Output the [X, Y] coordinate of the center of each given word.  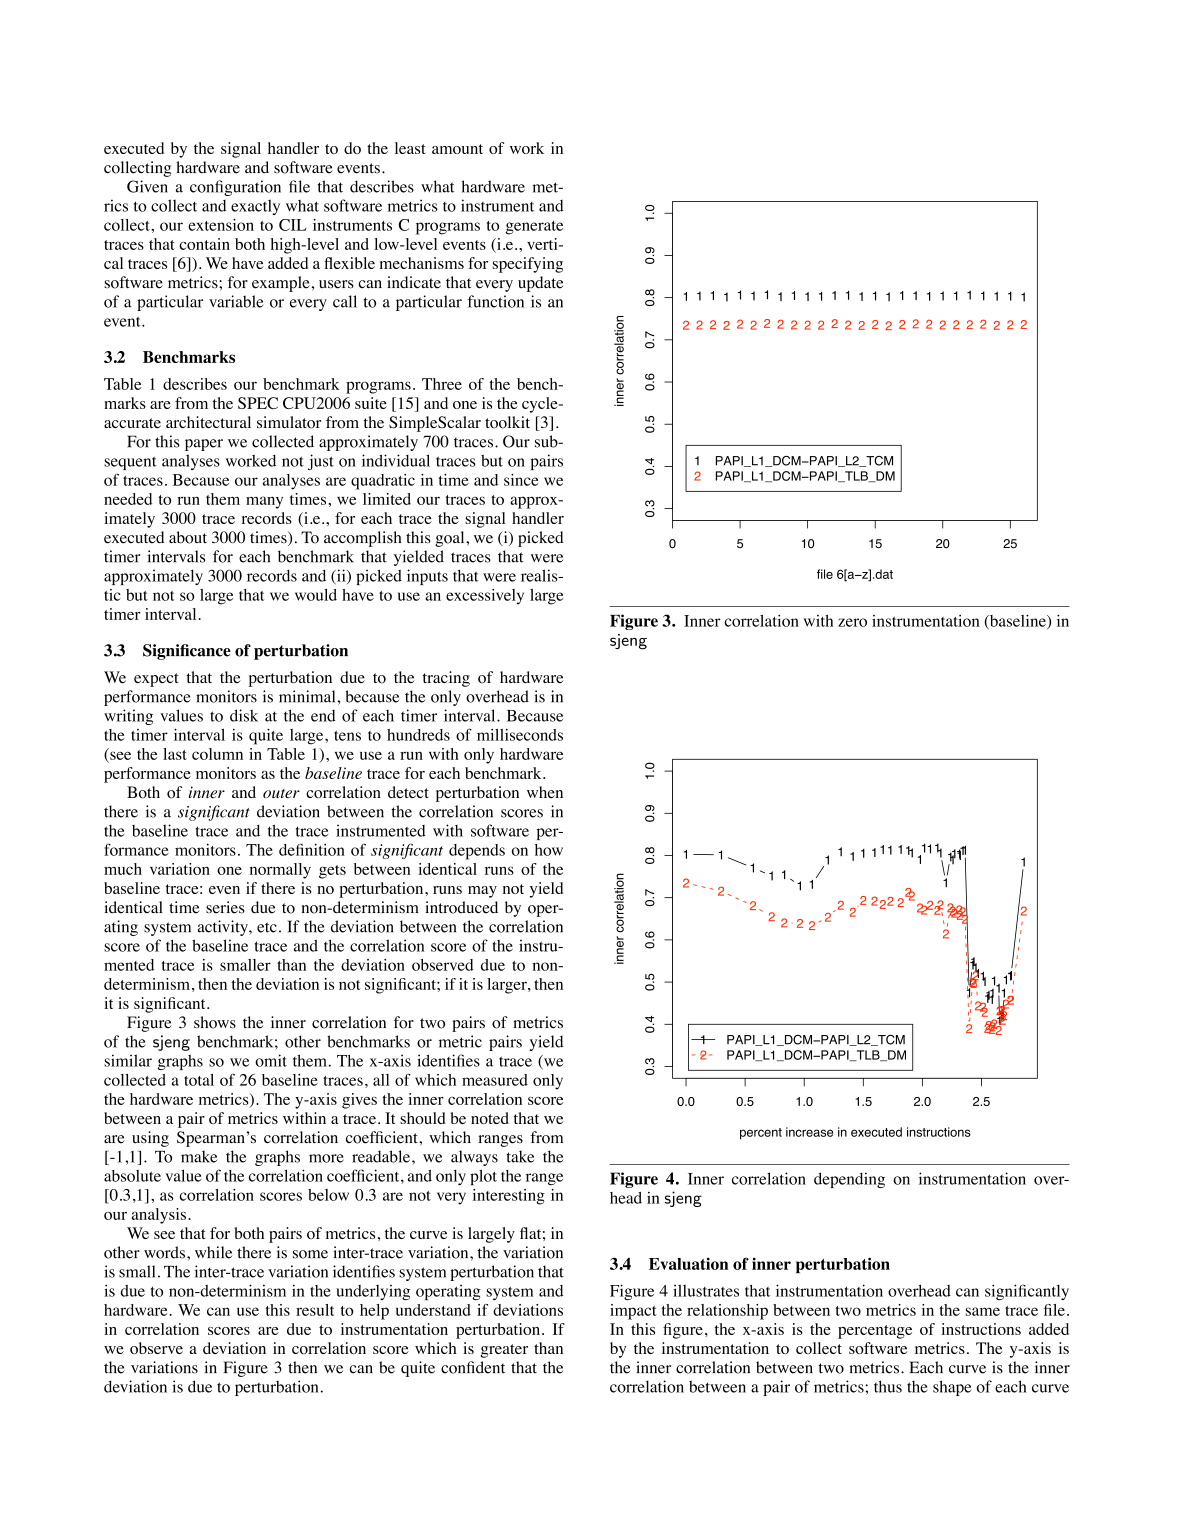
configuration [235, 188]
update [540, 284]
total [199, 1080]
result [315, 1310]
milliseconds [520, 734]
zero [852, 622]
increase [809, 1132]
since [521, 480]
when [545, 792]
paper [204, 445]
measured [495, 1080]
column [217, 754]
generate [534, 228]
